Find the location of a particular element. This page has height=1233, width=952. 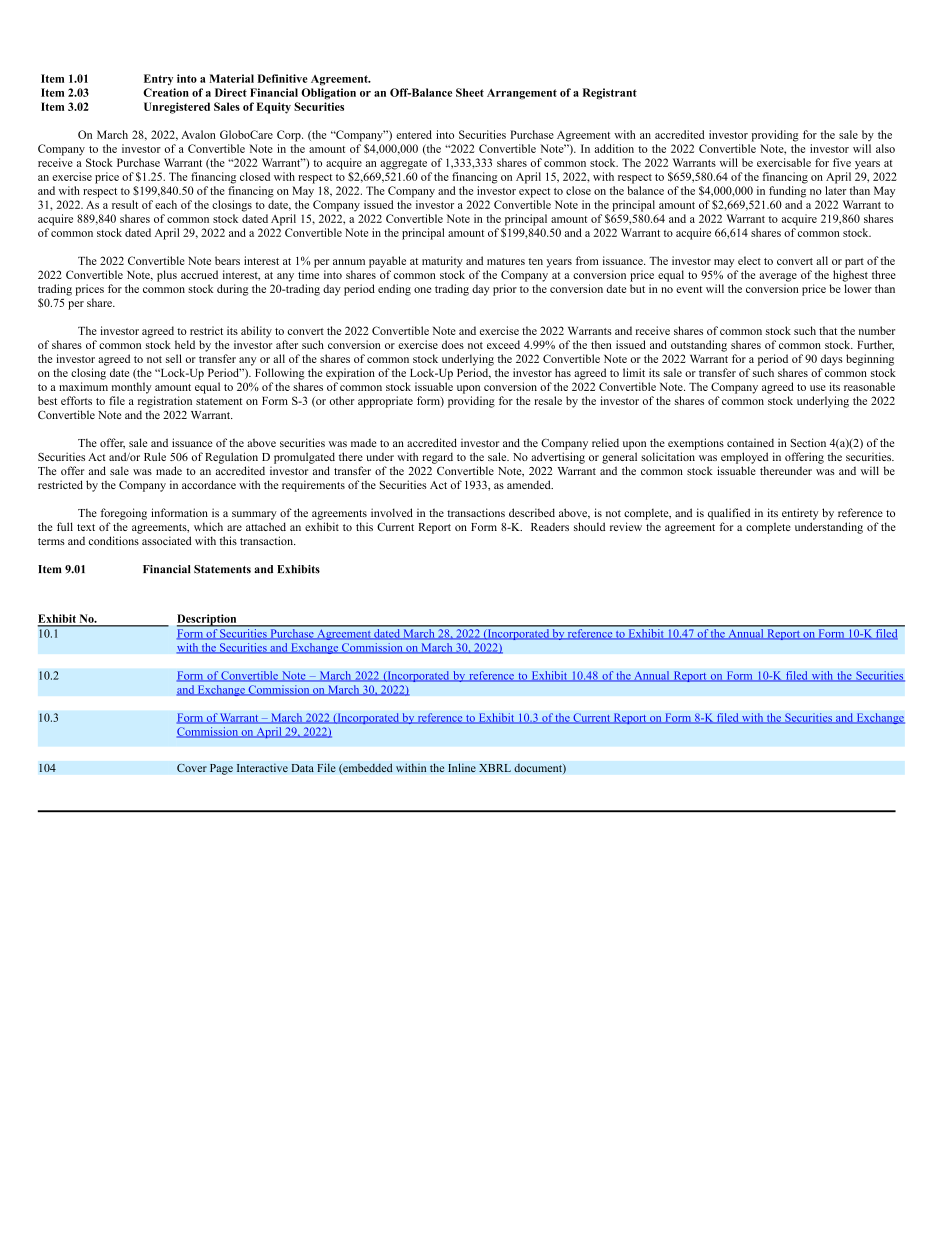

Cover is located at coordinates (192, 768).
